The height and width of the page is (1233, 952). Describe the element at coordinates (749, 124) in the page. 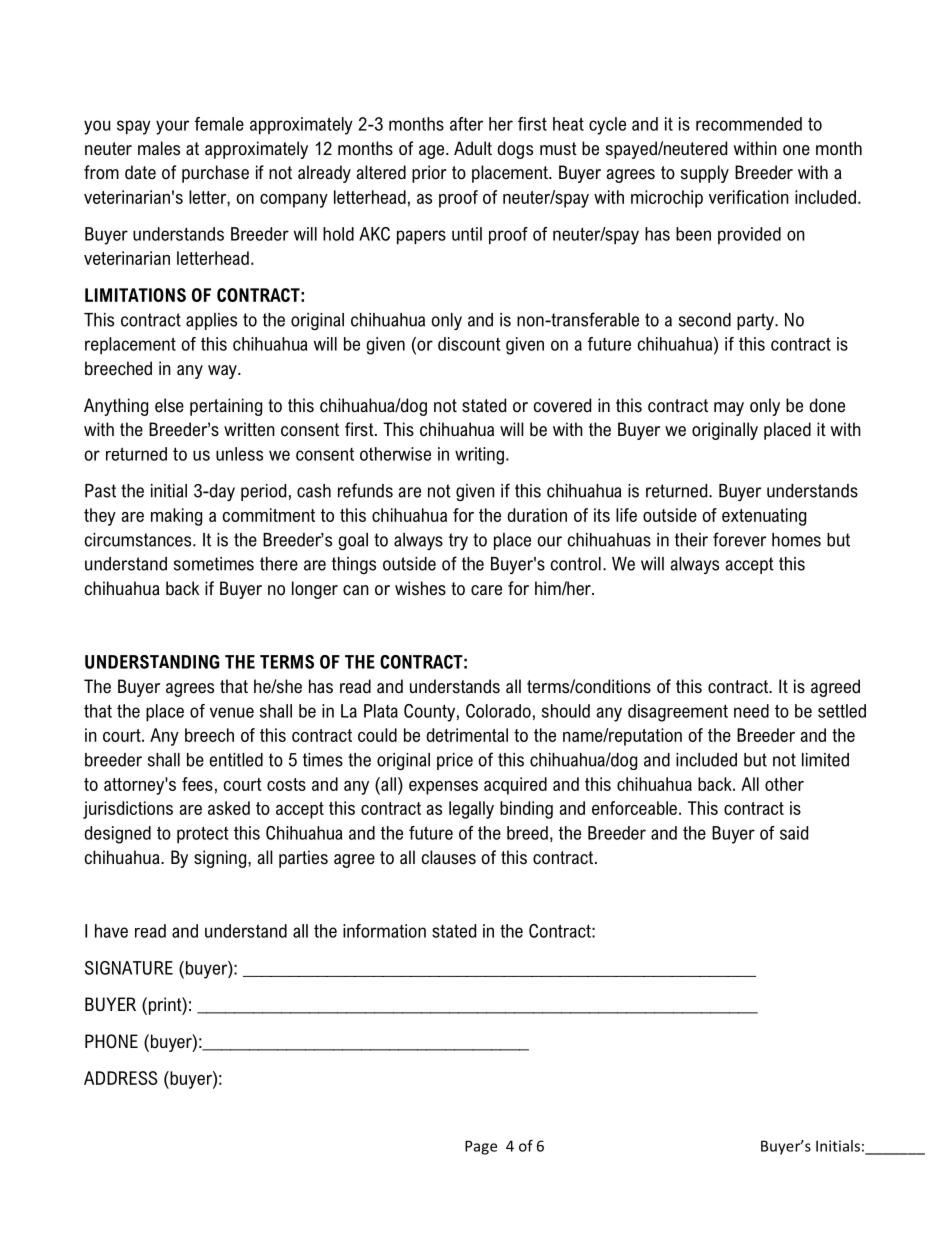

I see `recommended` at that location.
